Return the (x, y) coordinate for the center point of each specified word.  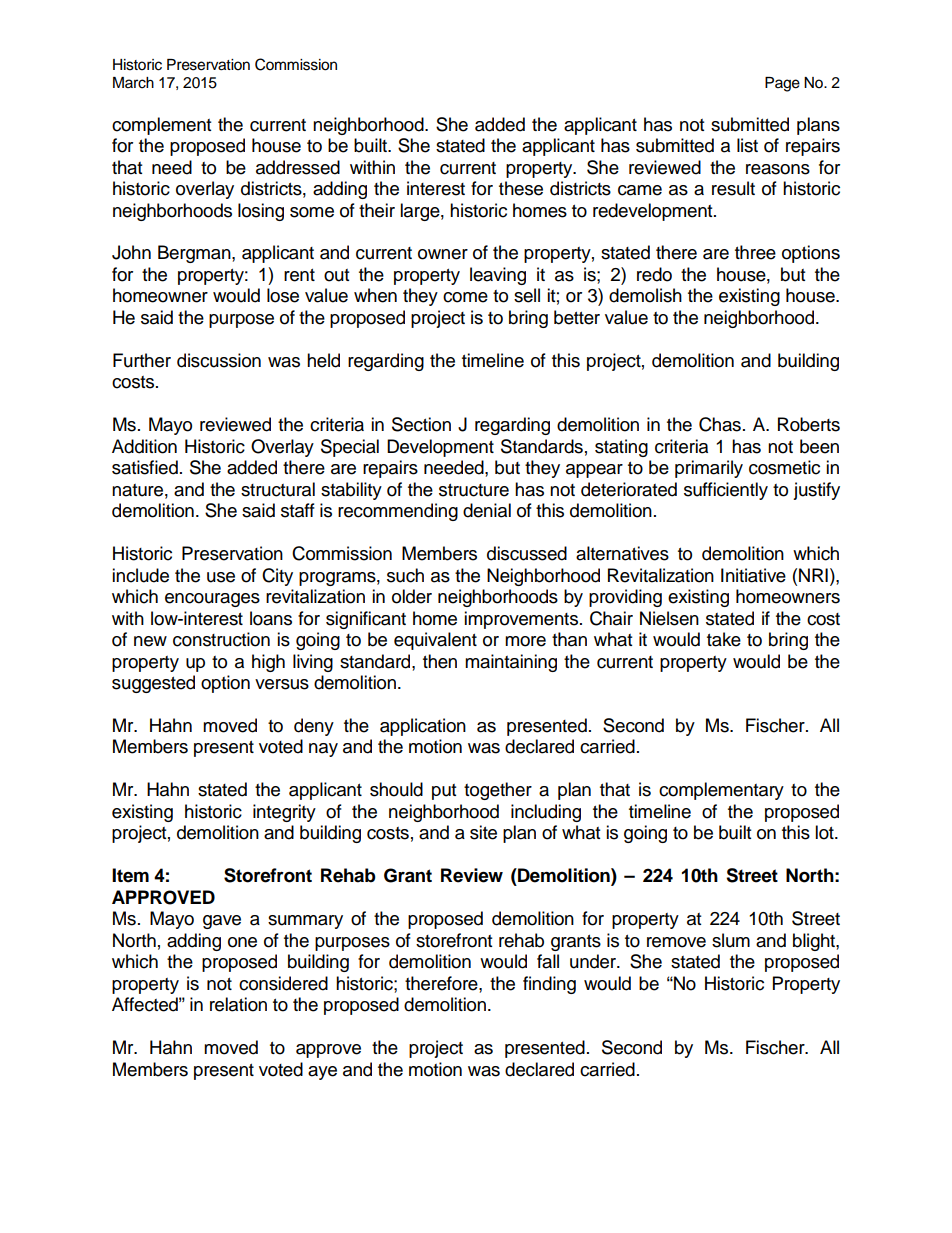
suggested (153, 684)
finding (549, 985)
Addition (144, 446)
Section (421, 424)
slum (731, 940)
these (521, 188)
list (747, 145)
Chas (720, 424)
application (423, 727)
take (724, 639)
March (133, 83)
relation (238, 1004)
